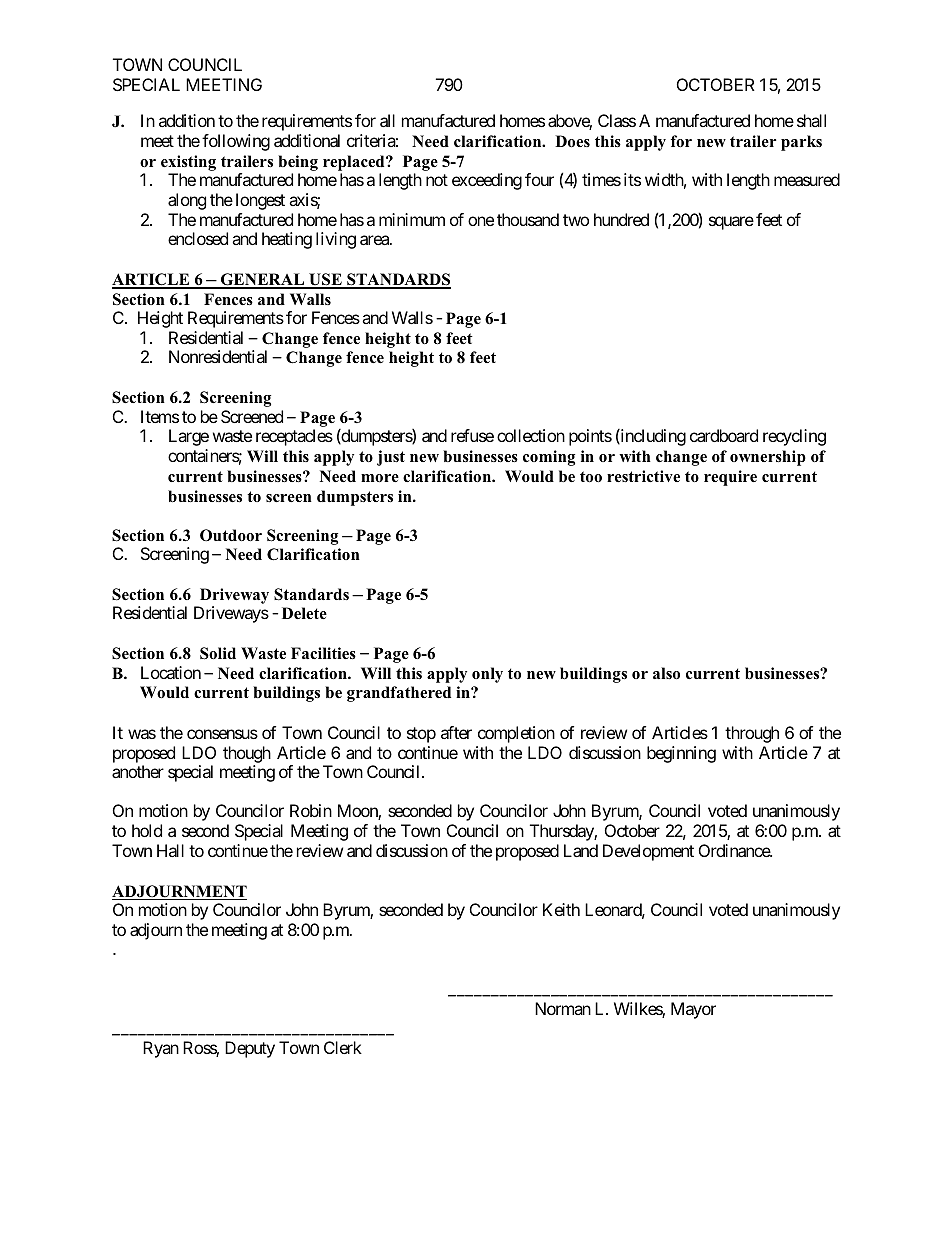 This image has height=1233, width=952. Describe the element at coordinates (218, 653) in the image. I see `Solid` at that location.
